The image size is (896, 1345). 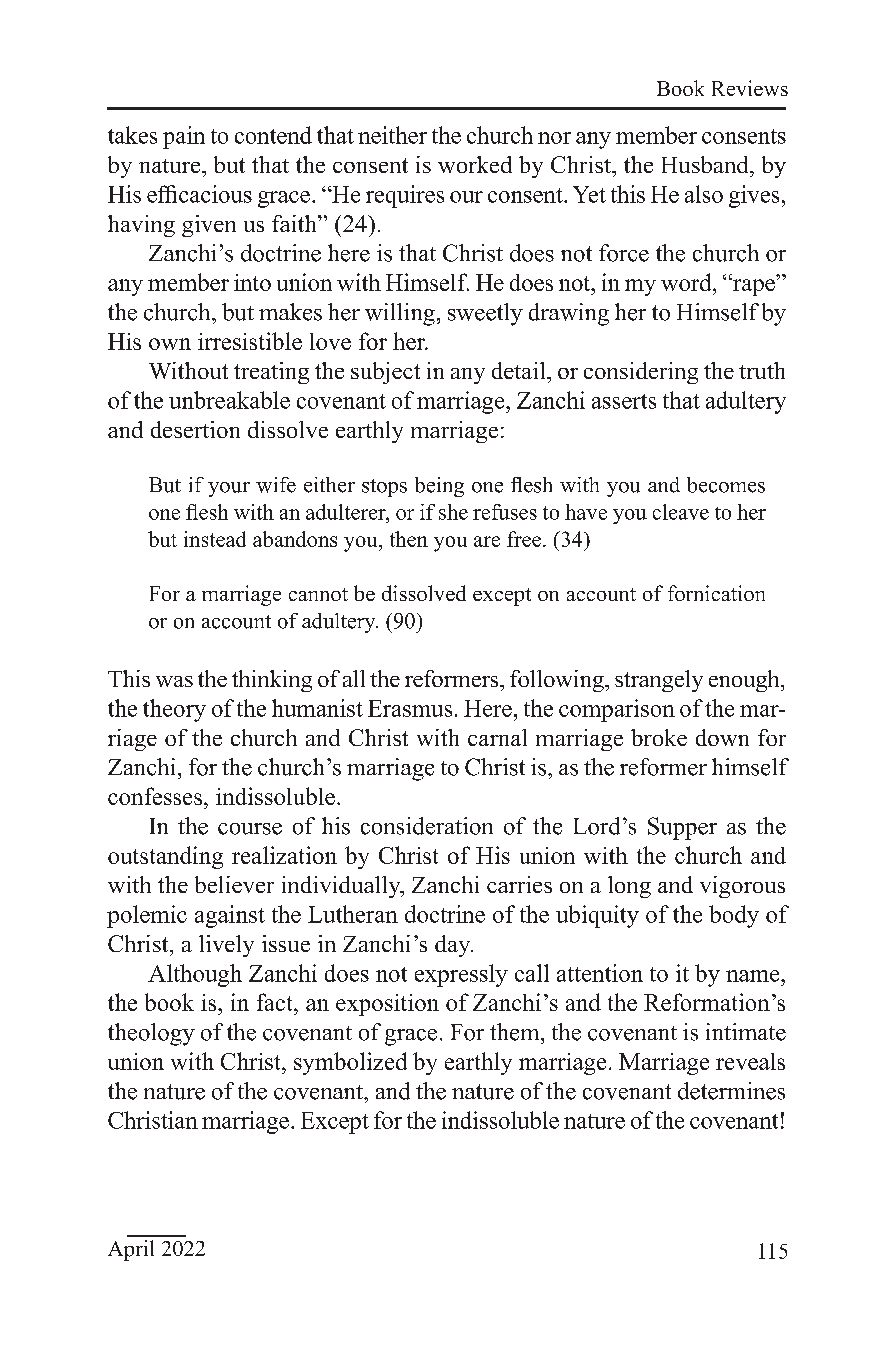 I want to click on Husband, so click(x=706, y=164).
